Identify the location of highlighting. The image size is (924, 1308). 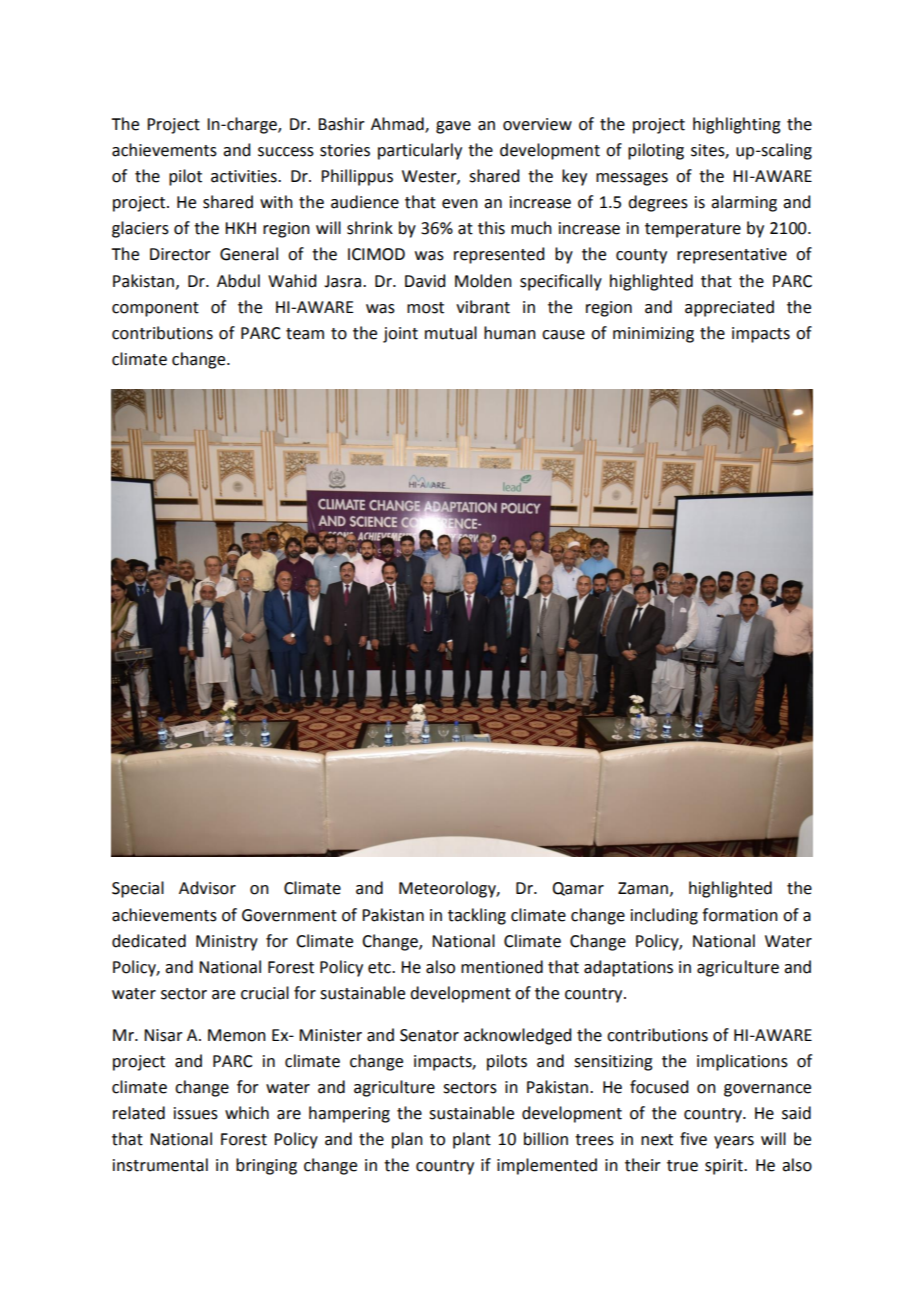
(737, 125).
